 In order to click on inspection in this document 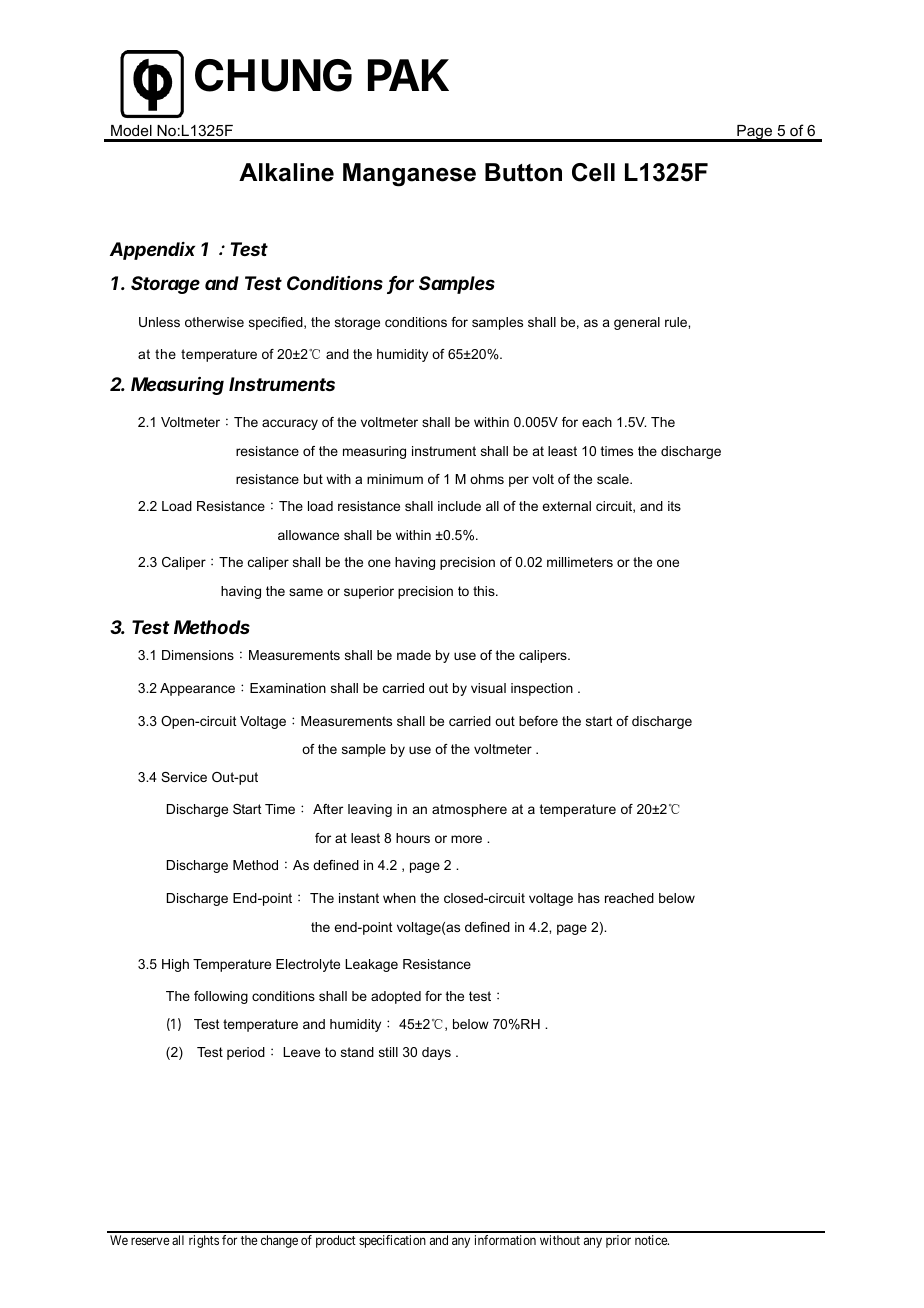, I will do `click(542, 689)`.
